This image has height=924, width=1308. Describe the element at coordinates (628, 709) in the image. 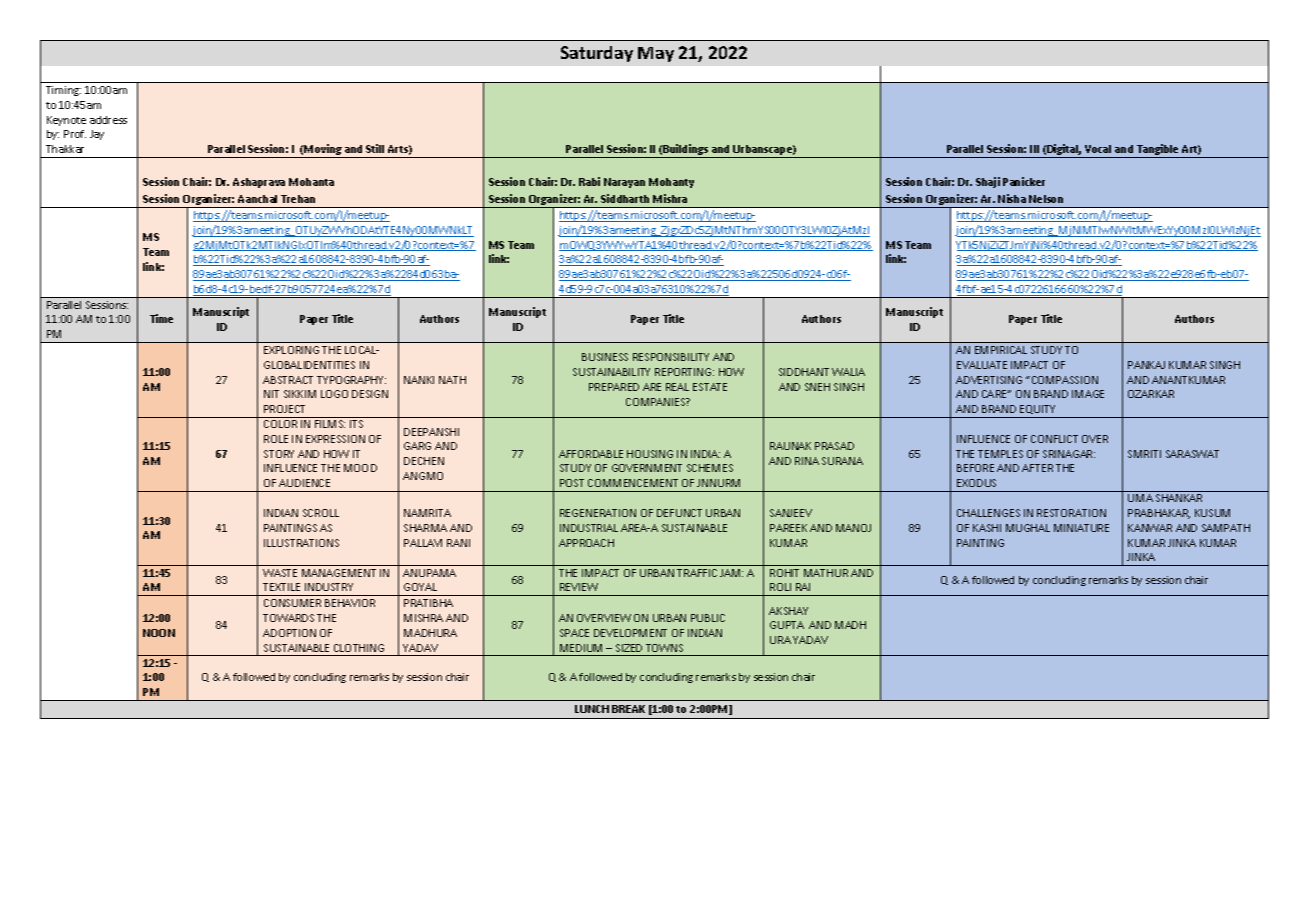

I see `BREAK` at that location.
